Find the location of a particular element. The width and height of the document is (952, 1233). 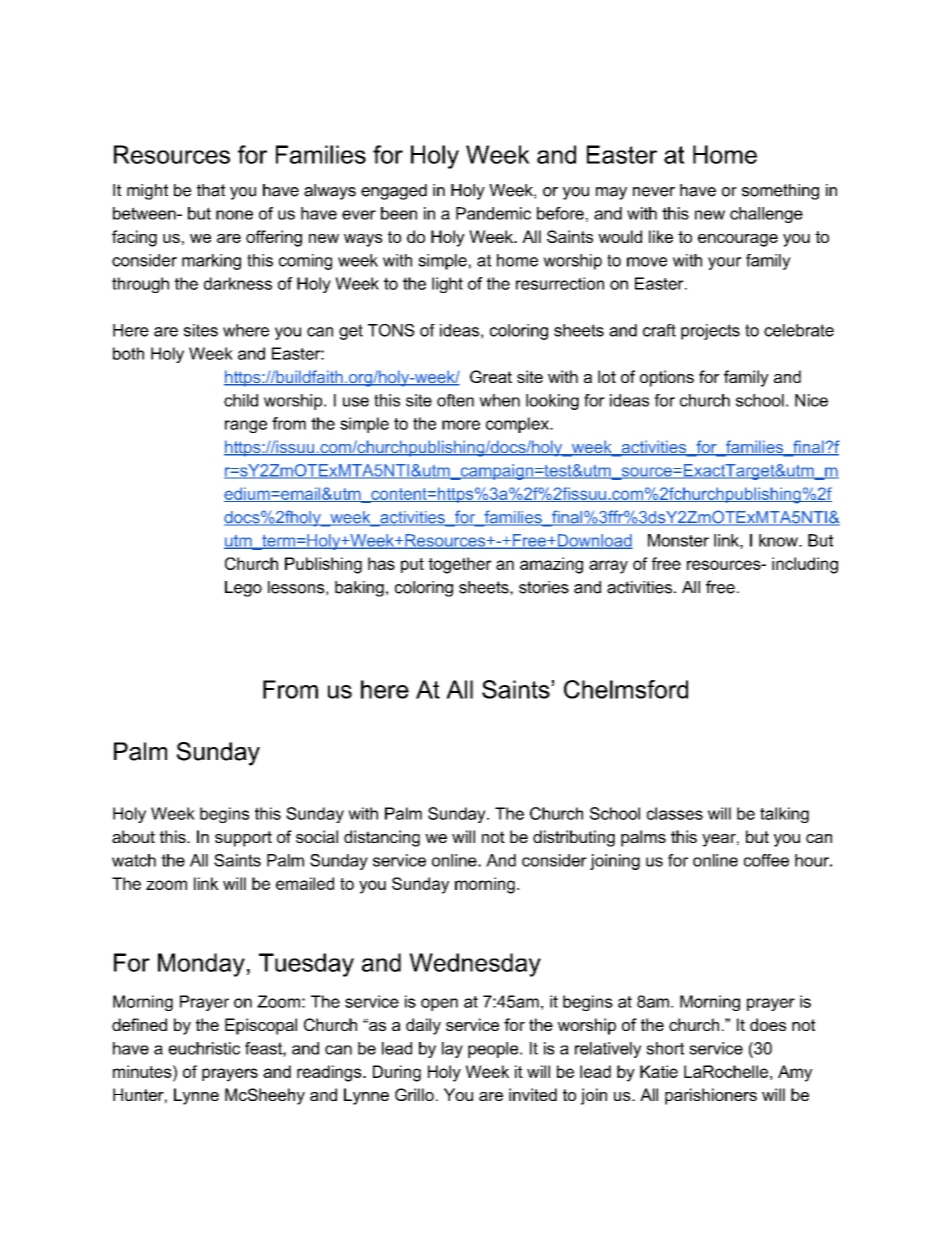

support is located at coordinates (243, 839).
